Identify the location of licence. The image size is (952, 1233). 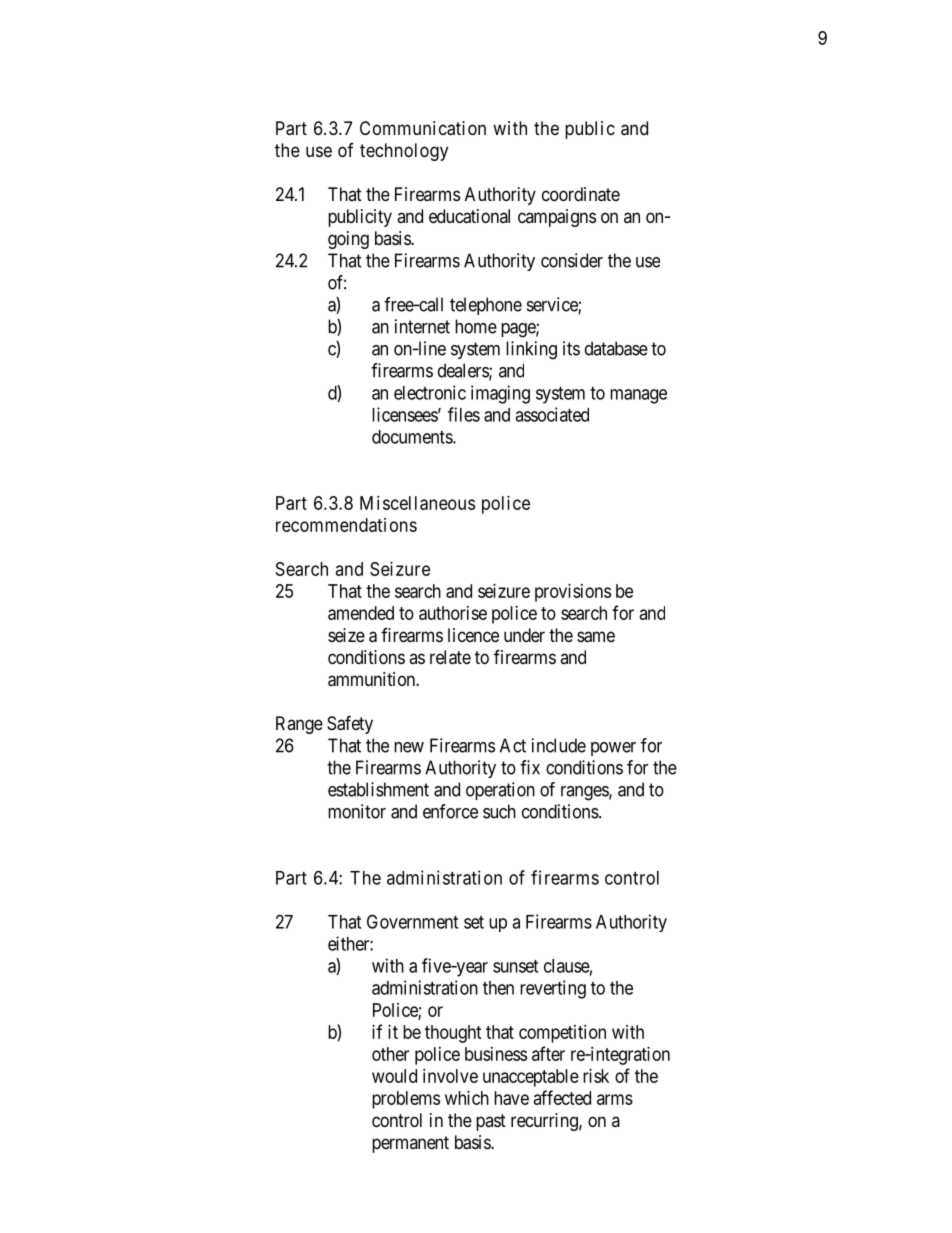
(473, 635).
